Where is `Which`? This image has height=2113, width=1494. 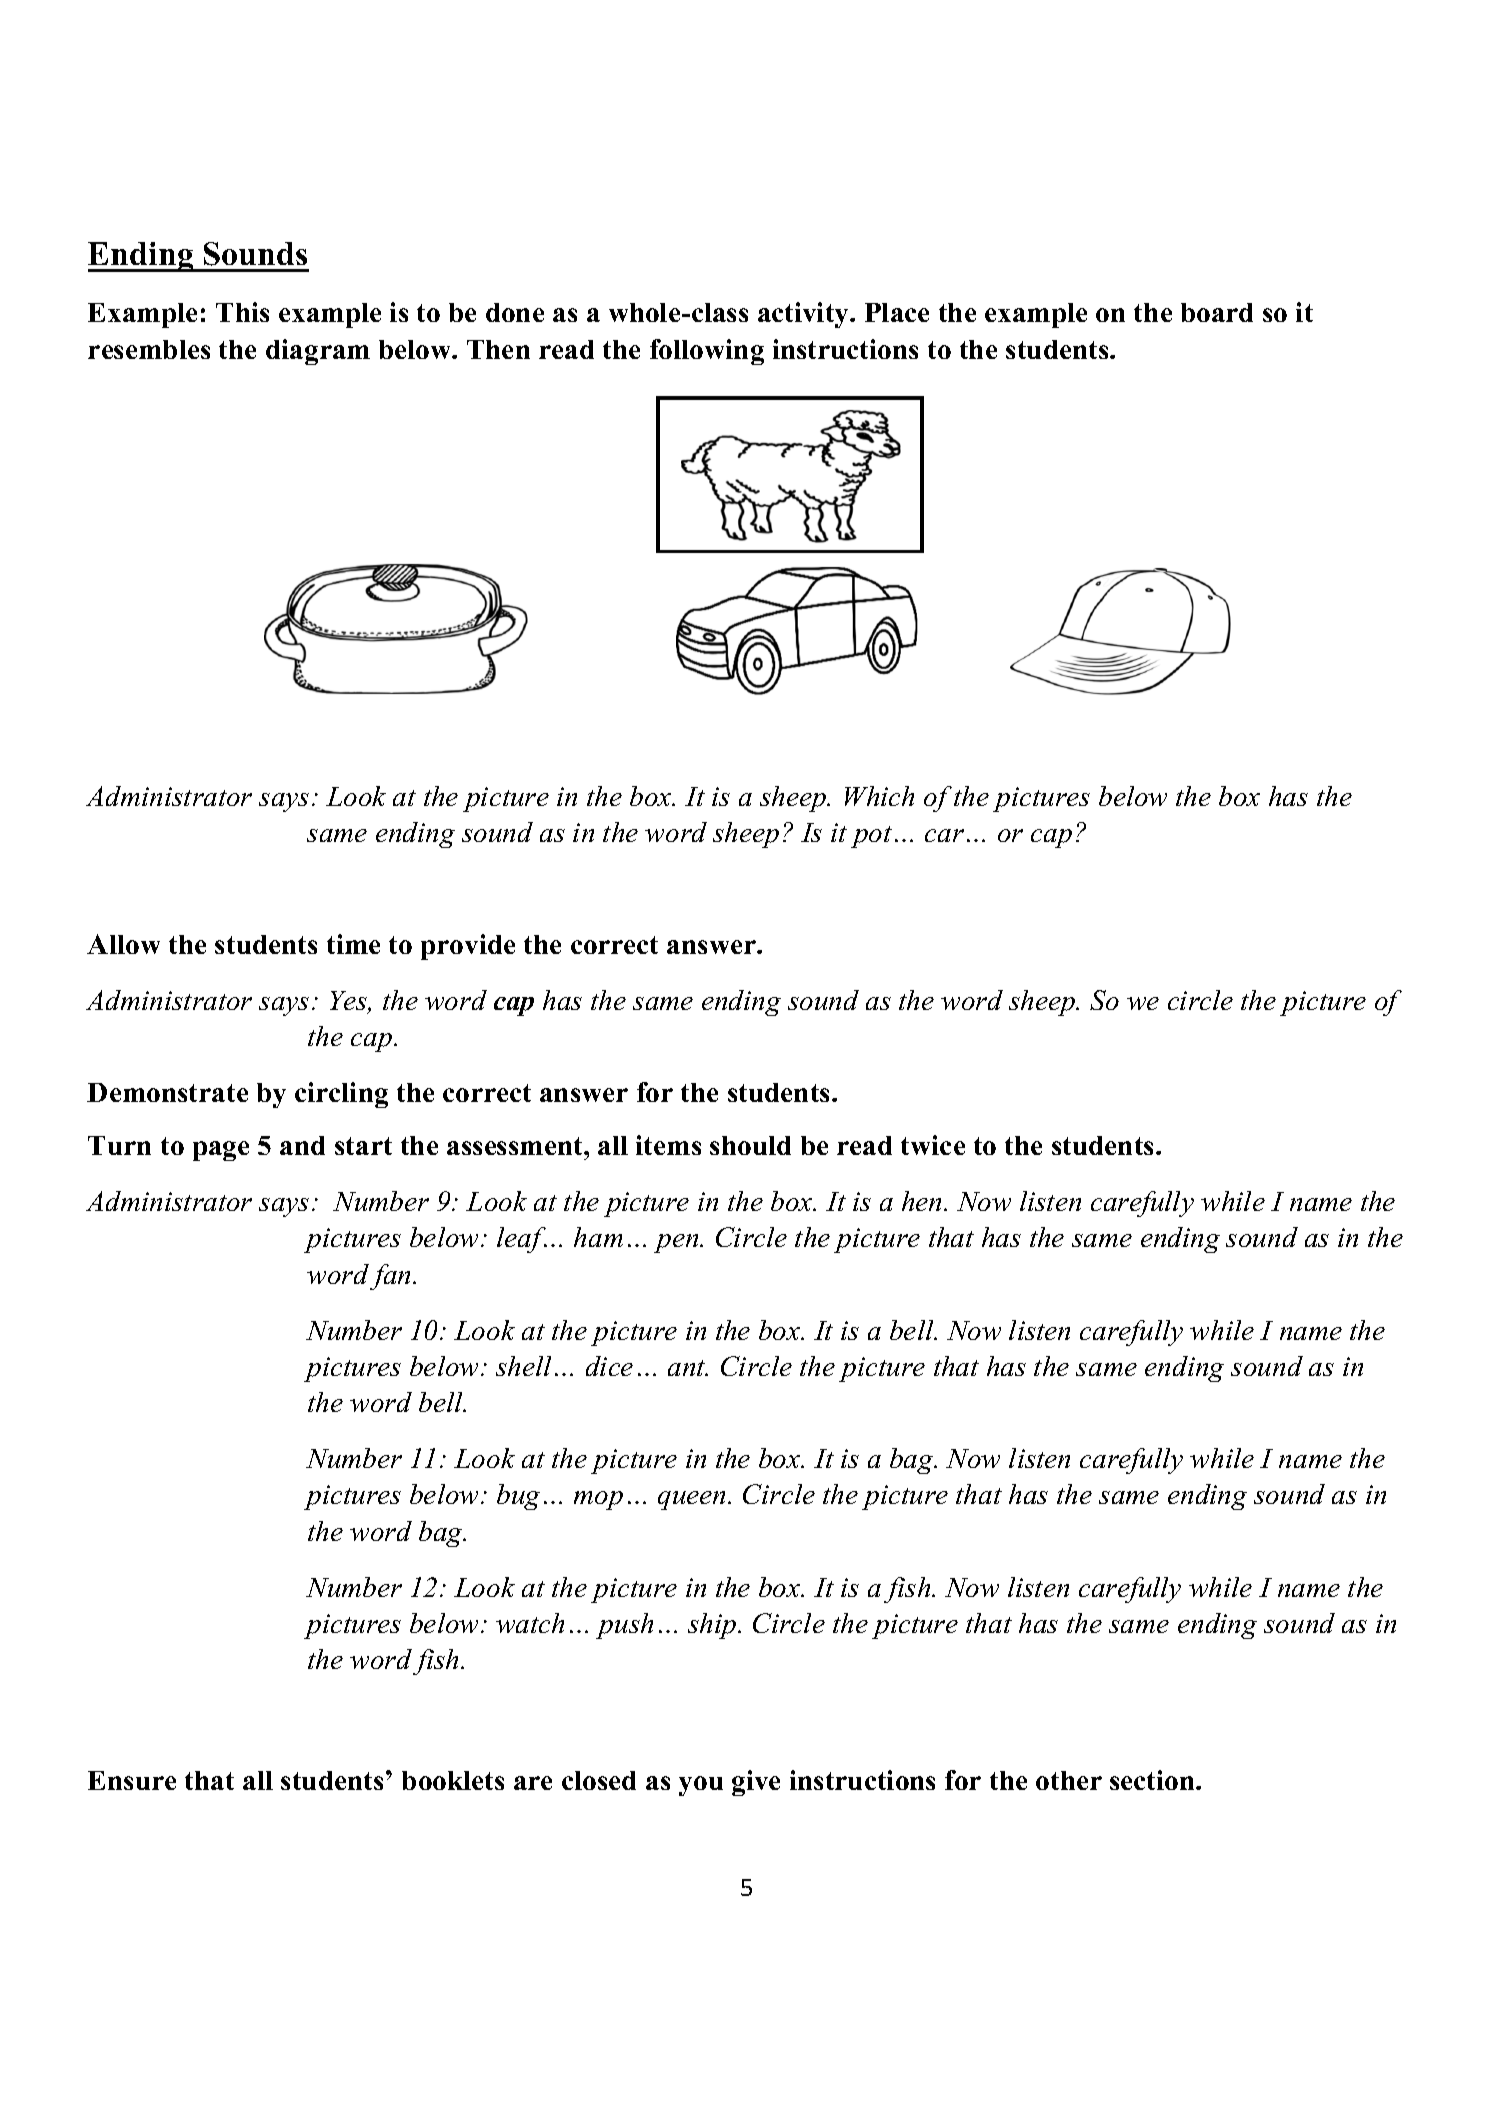
Which is located at coordinates (879, 796).
